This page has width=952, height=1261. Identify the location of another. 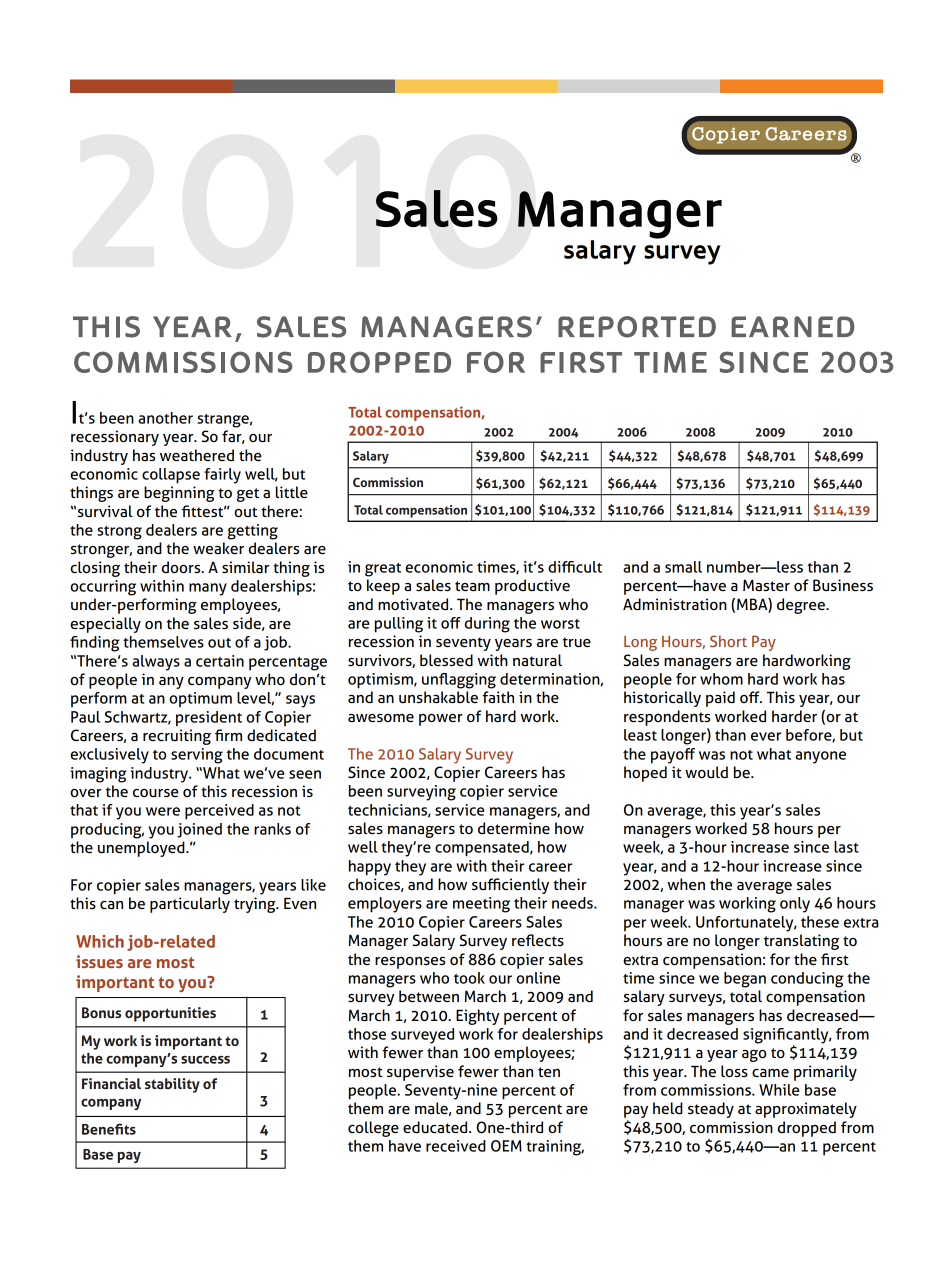
(165, 418).
